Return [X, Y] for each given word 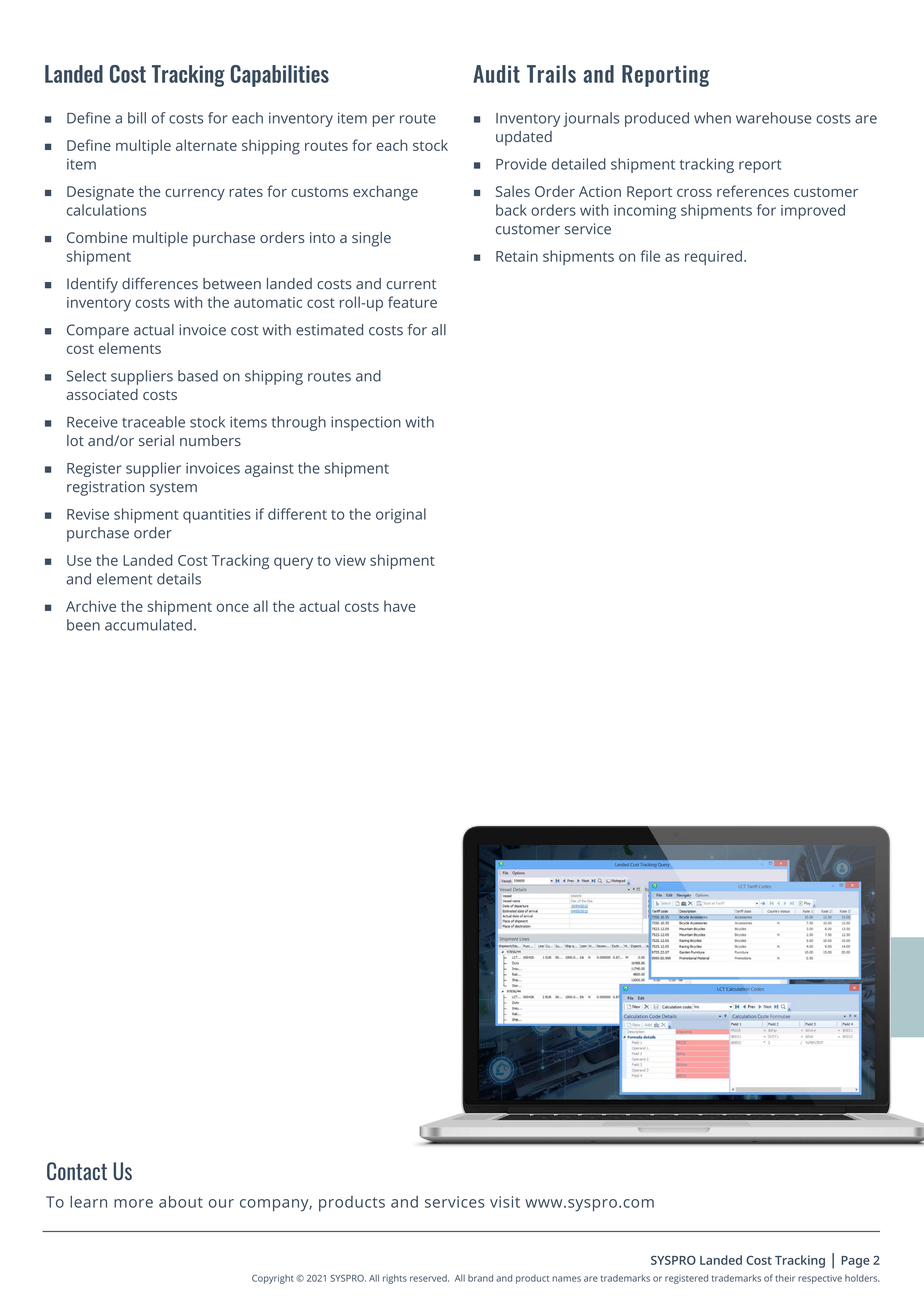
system [173, 489]
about [181, 1202]
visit [505, 1202]
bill [137, 118]
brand [480, 1278]
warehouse [773, 118]
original [401, 515]
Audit [496, 74]
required [713, 257]
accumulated [148, 625]
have [400, 606]
